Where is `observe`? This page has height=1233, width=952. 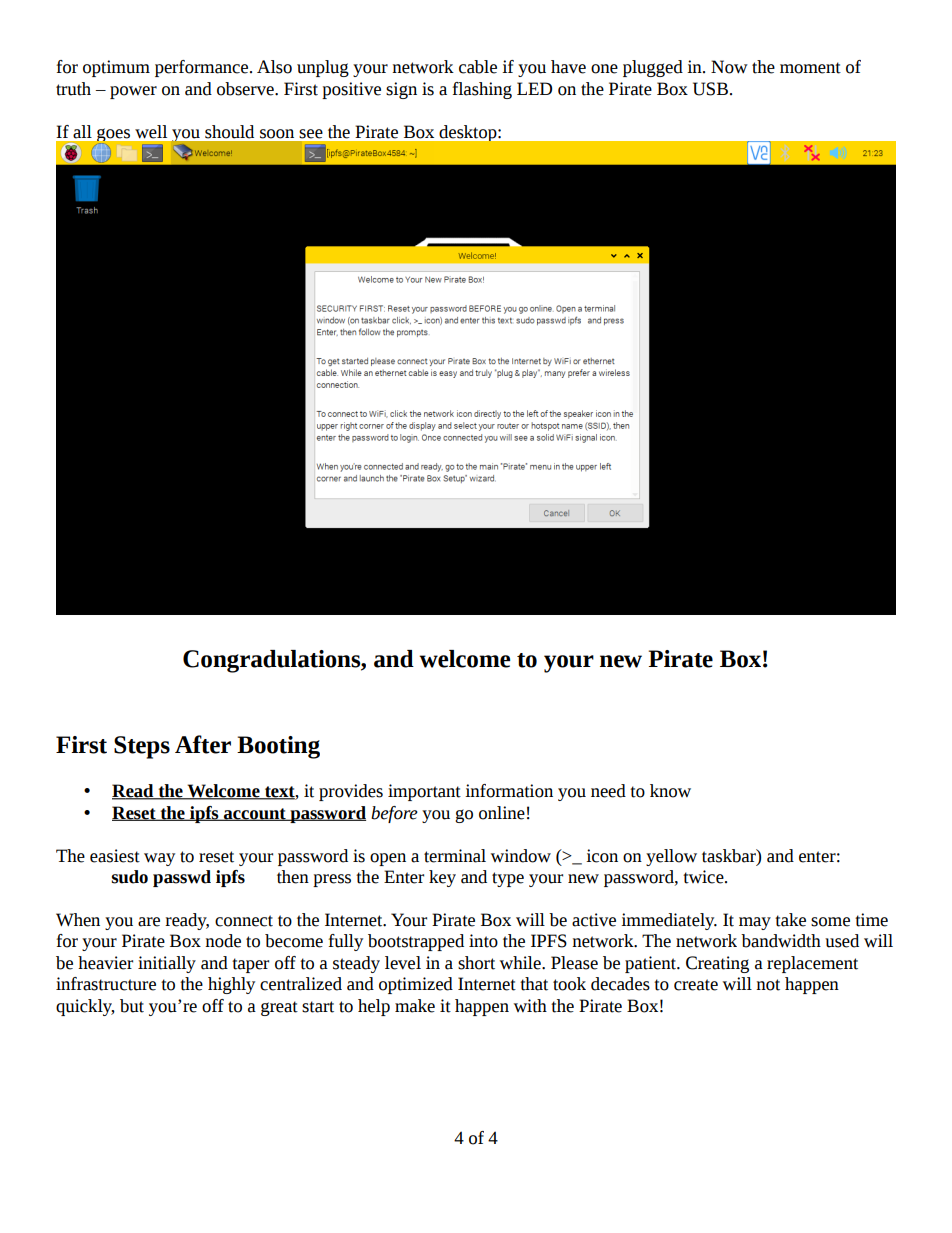 observe is located at coordinates (246, 89).
